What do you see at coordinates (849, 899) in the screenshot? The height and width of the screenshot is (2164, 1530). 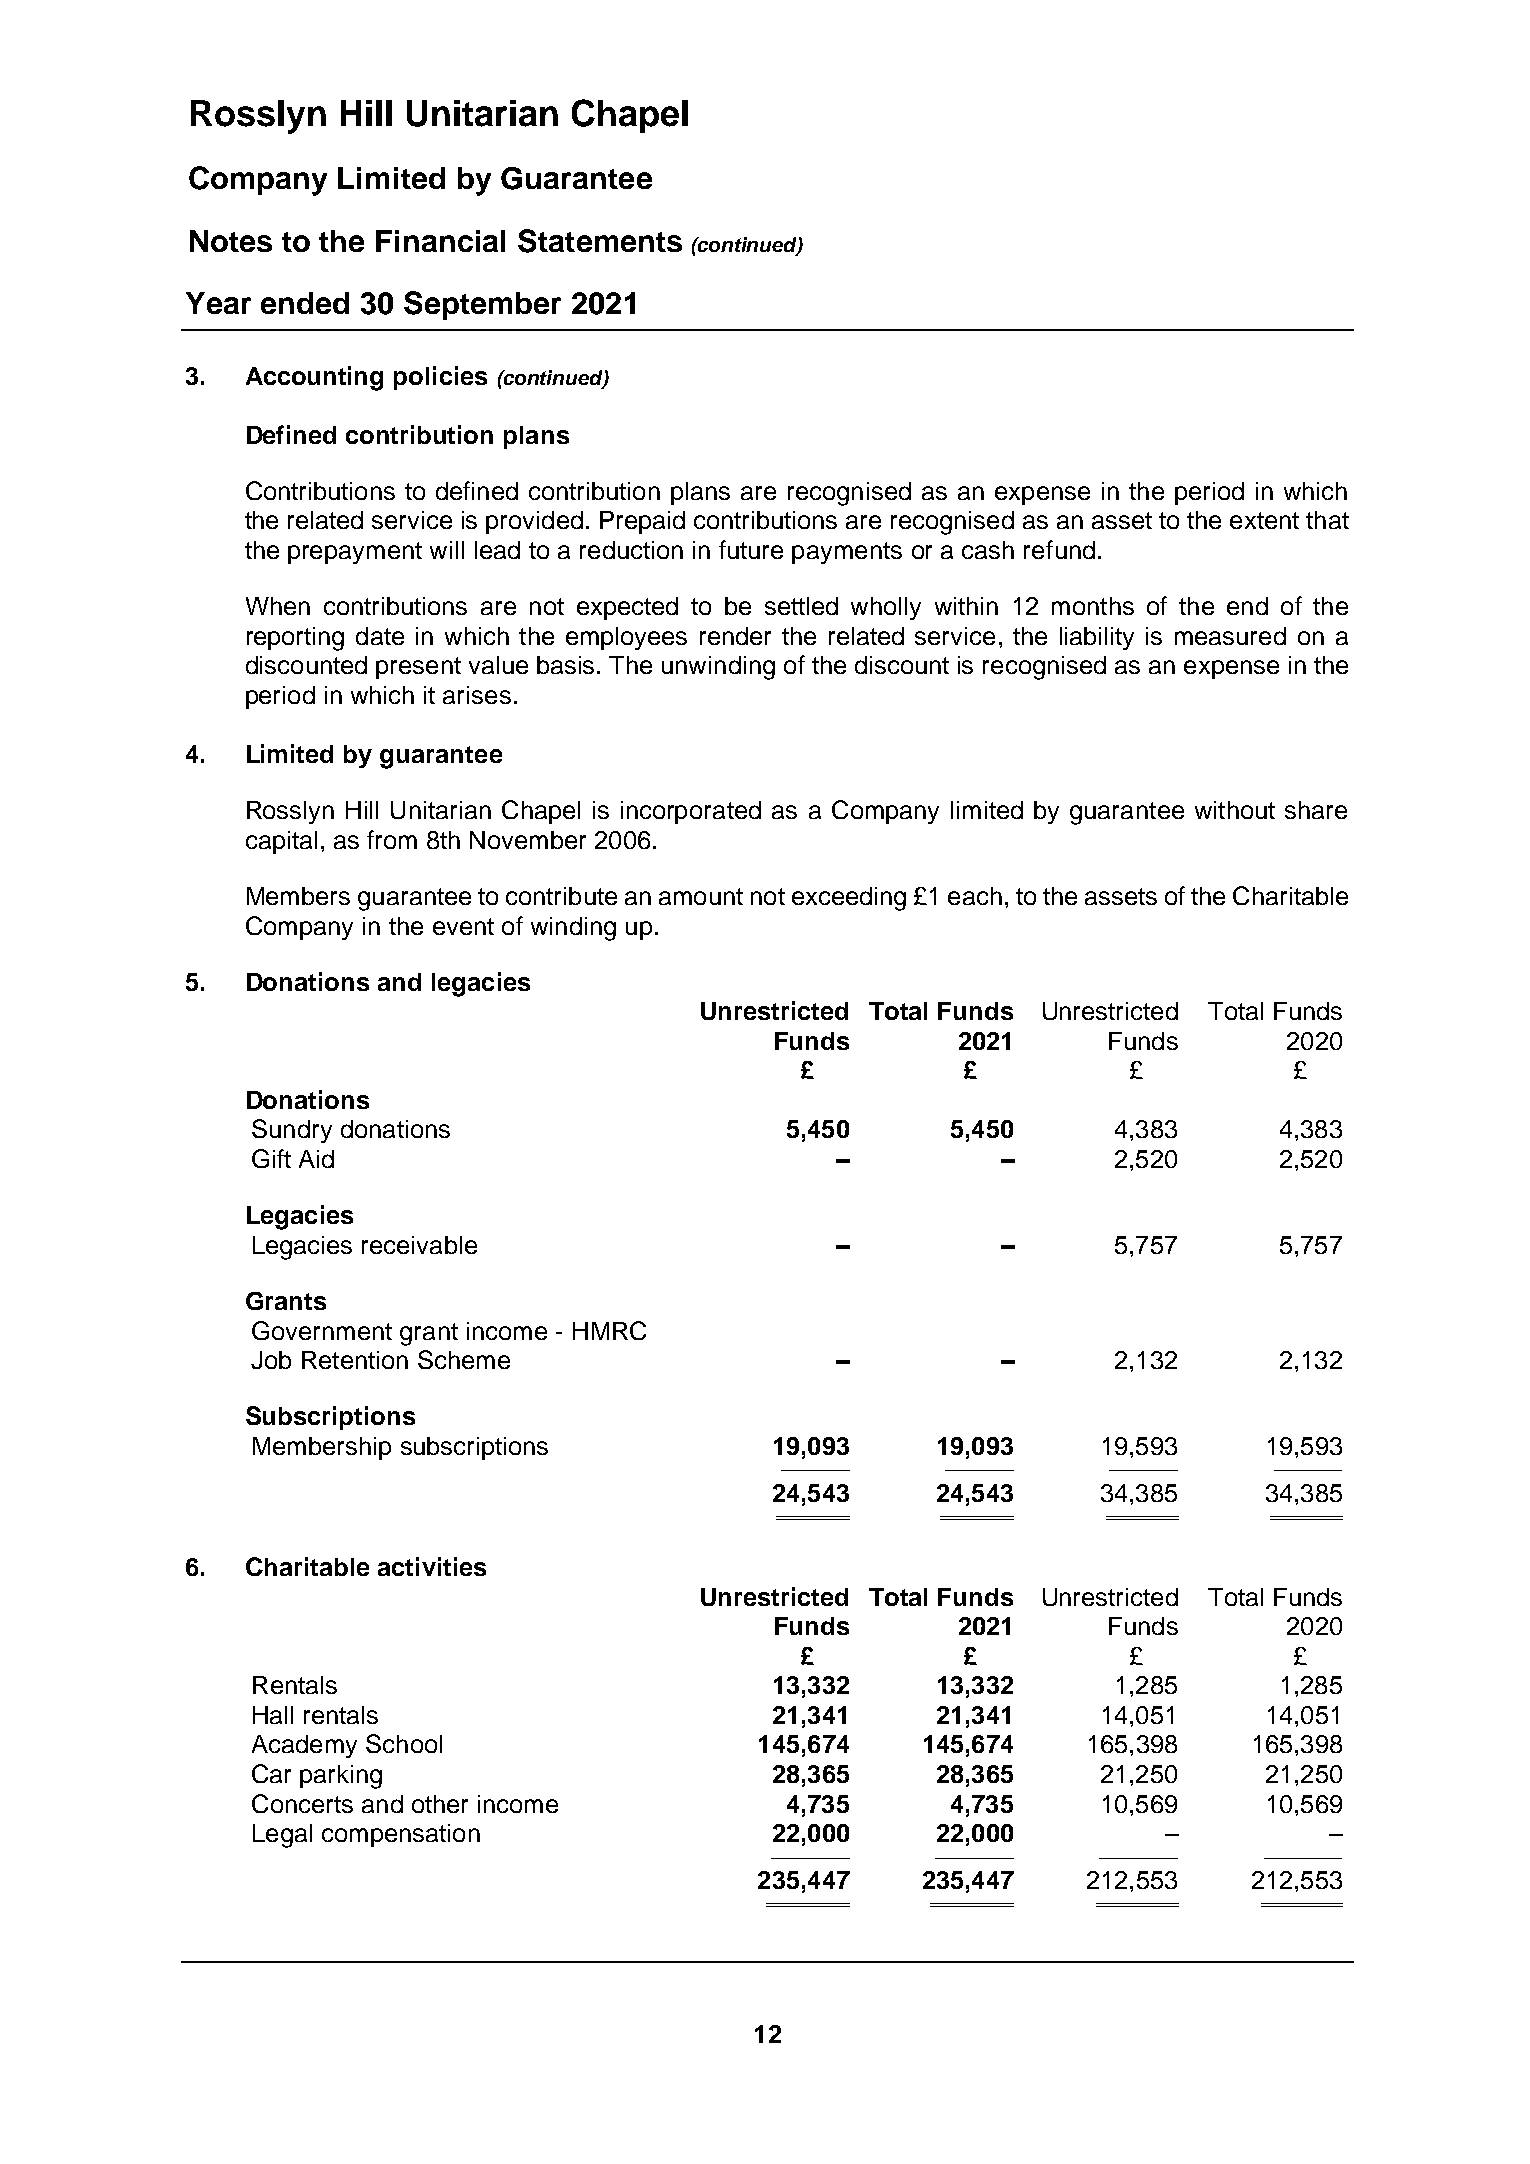 I see `exceeding` at bounding box center [849, 899].
